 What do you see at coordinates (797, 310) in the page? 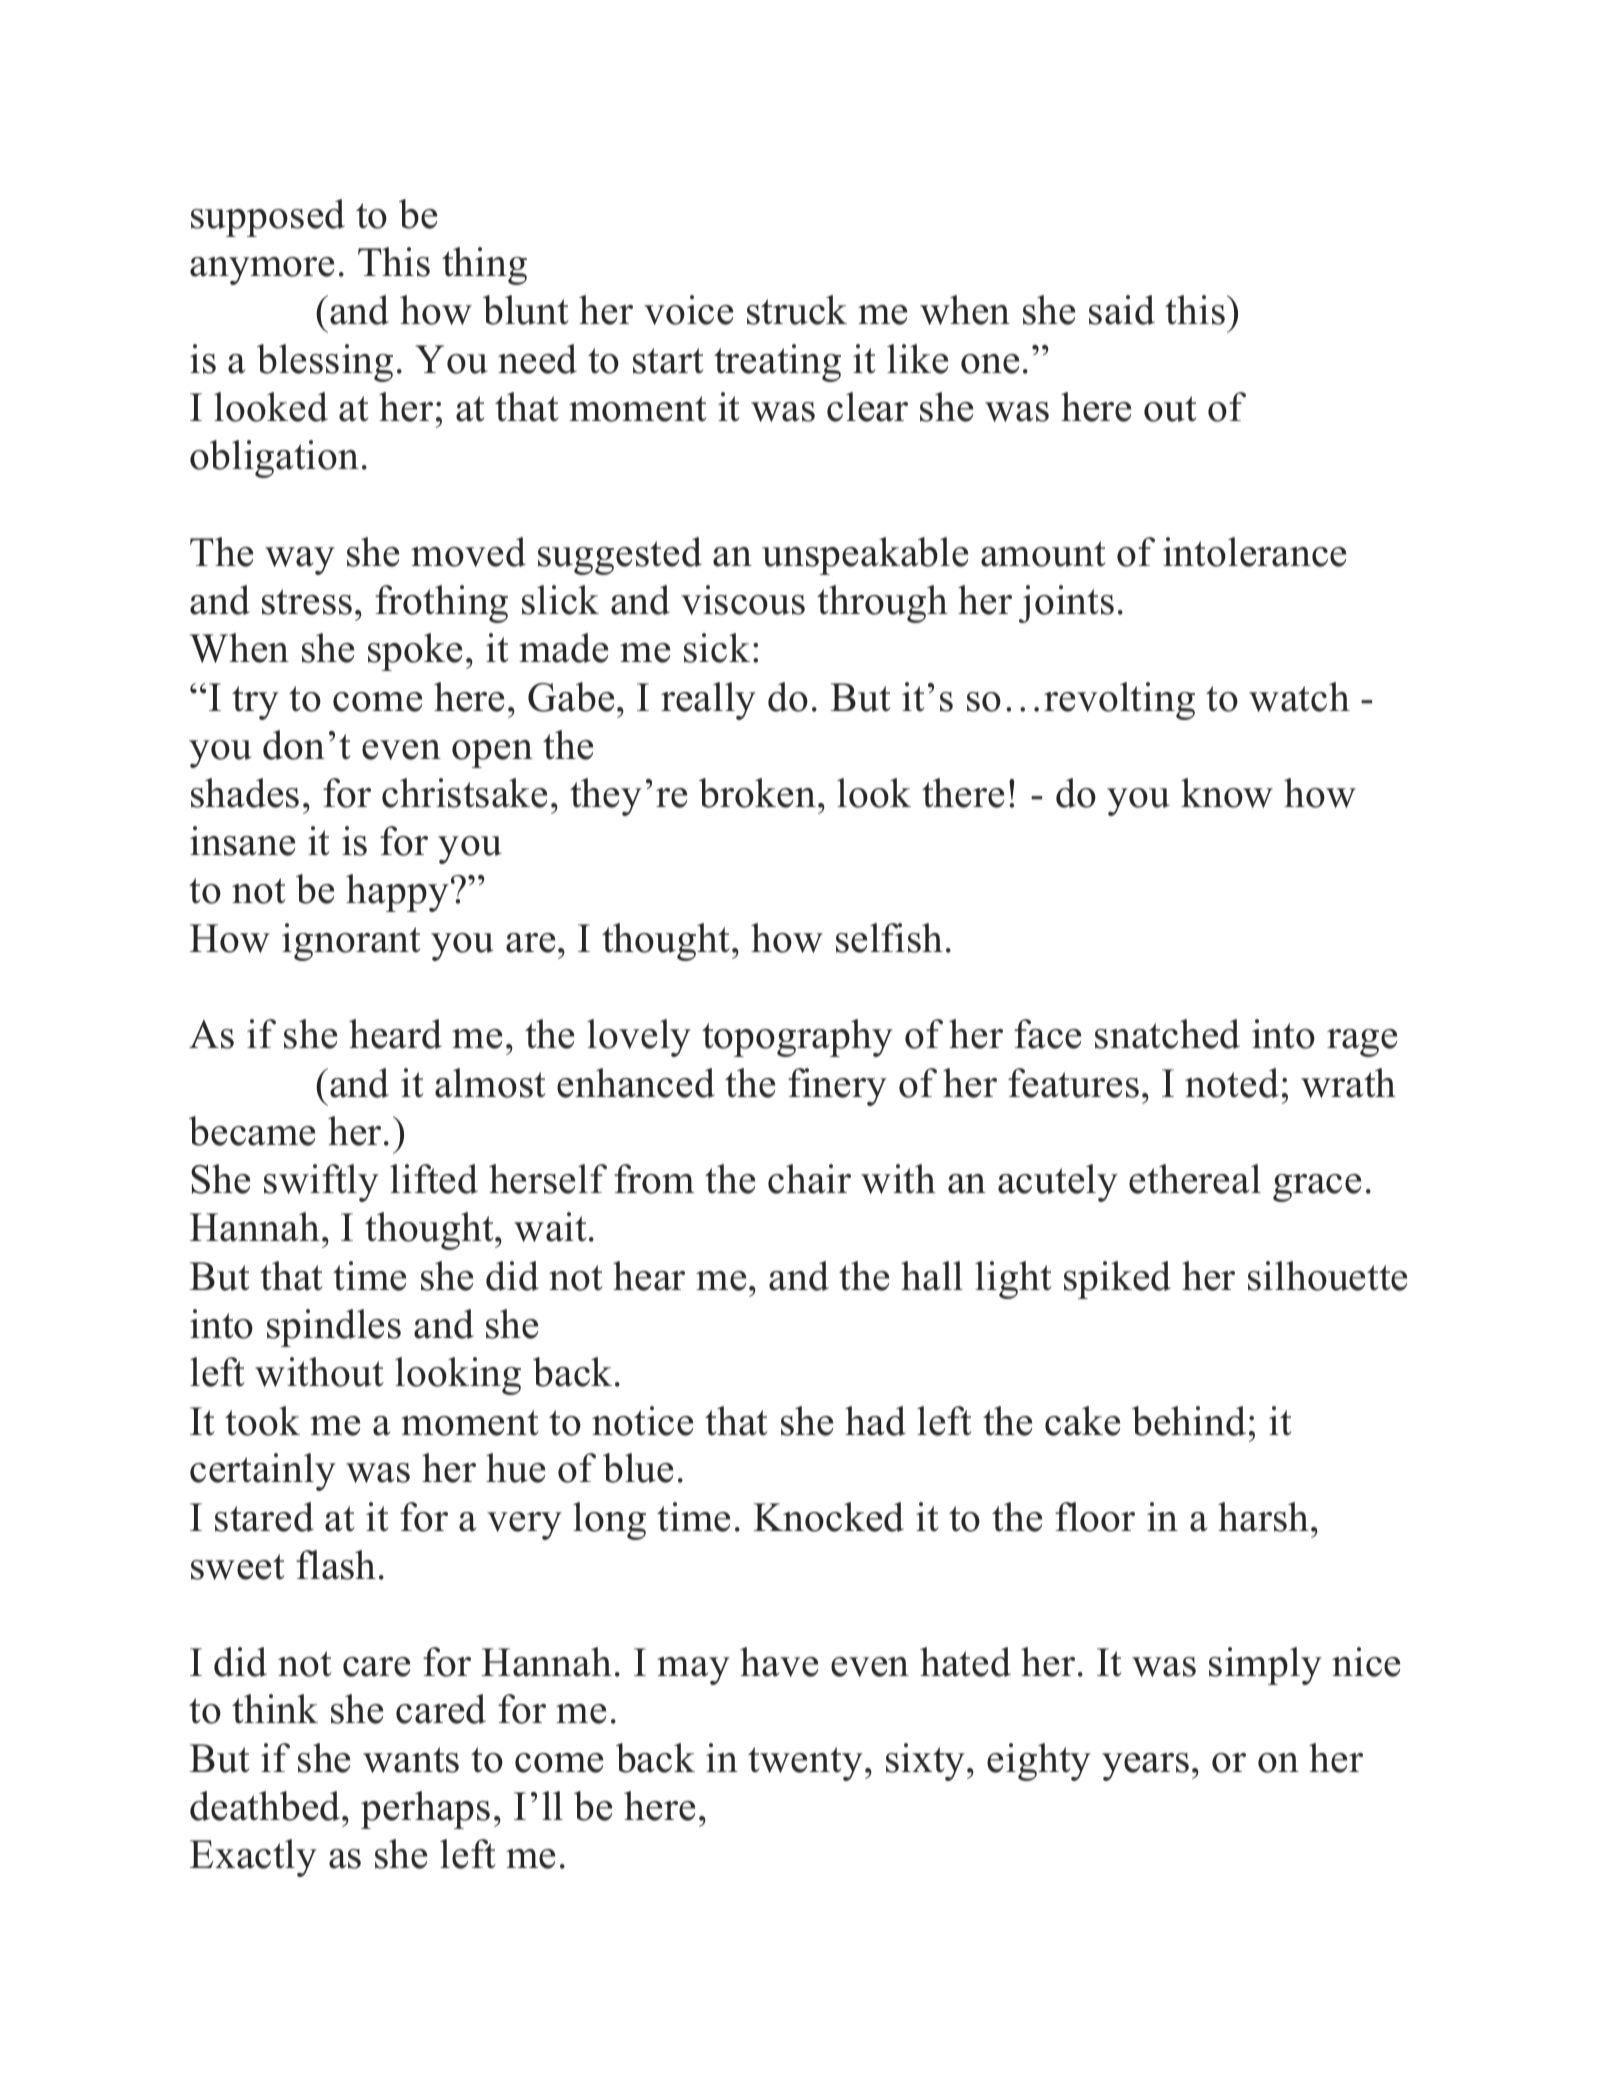
I see `struck` at bounding box center [797, 310].
